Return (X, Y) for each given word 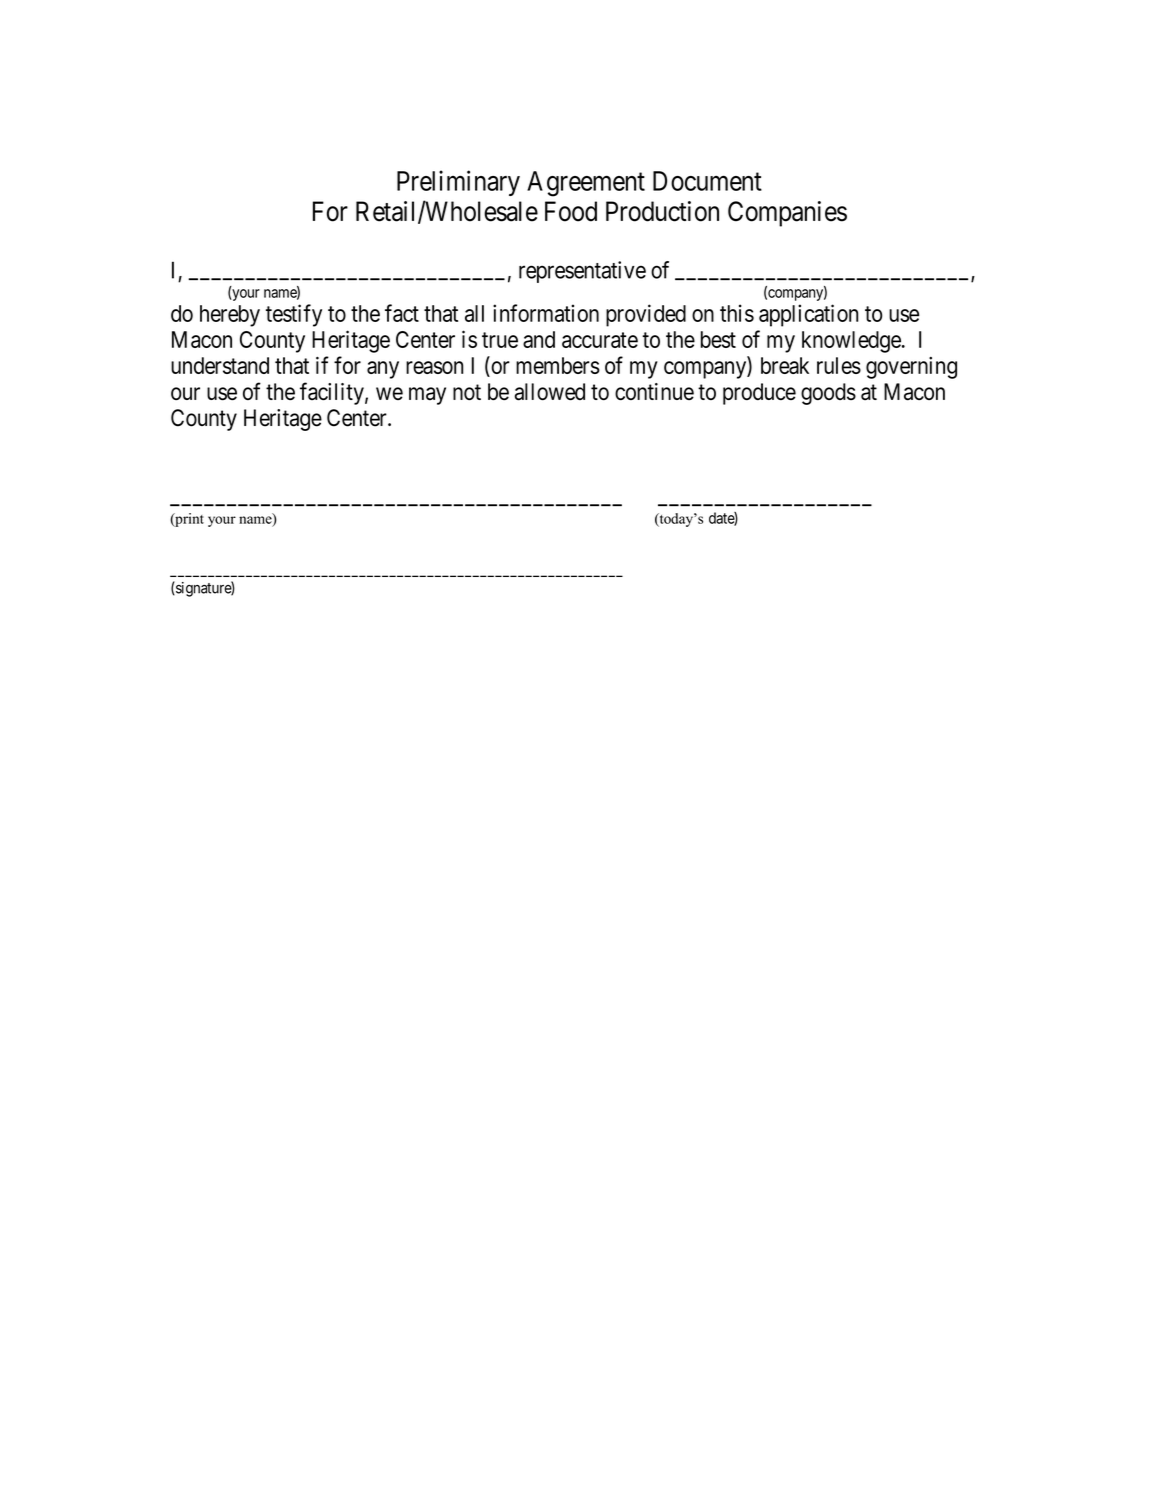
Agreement (586, 184)
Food (571, 211)
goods (828, 394)
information (546, 313)
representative (582, 272)
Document (707, 181)
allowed (550, 392)
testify (294, 315)
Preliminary (458, 183)
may (427, 396)
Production (662, 211)
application (808, 315)
